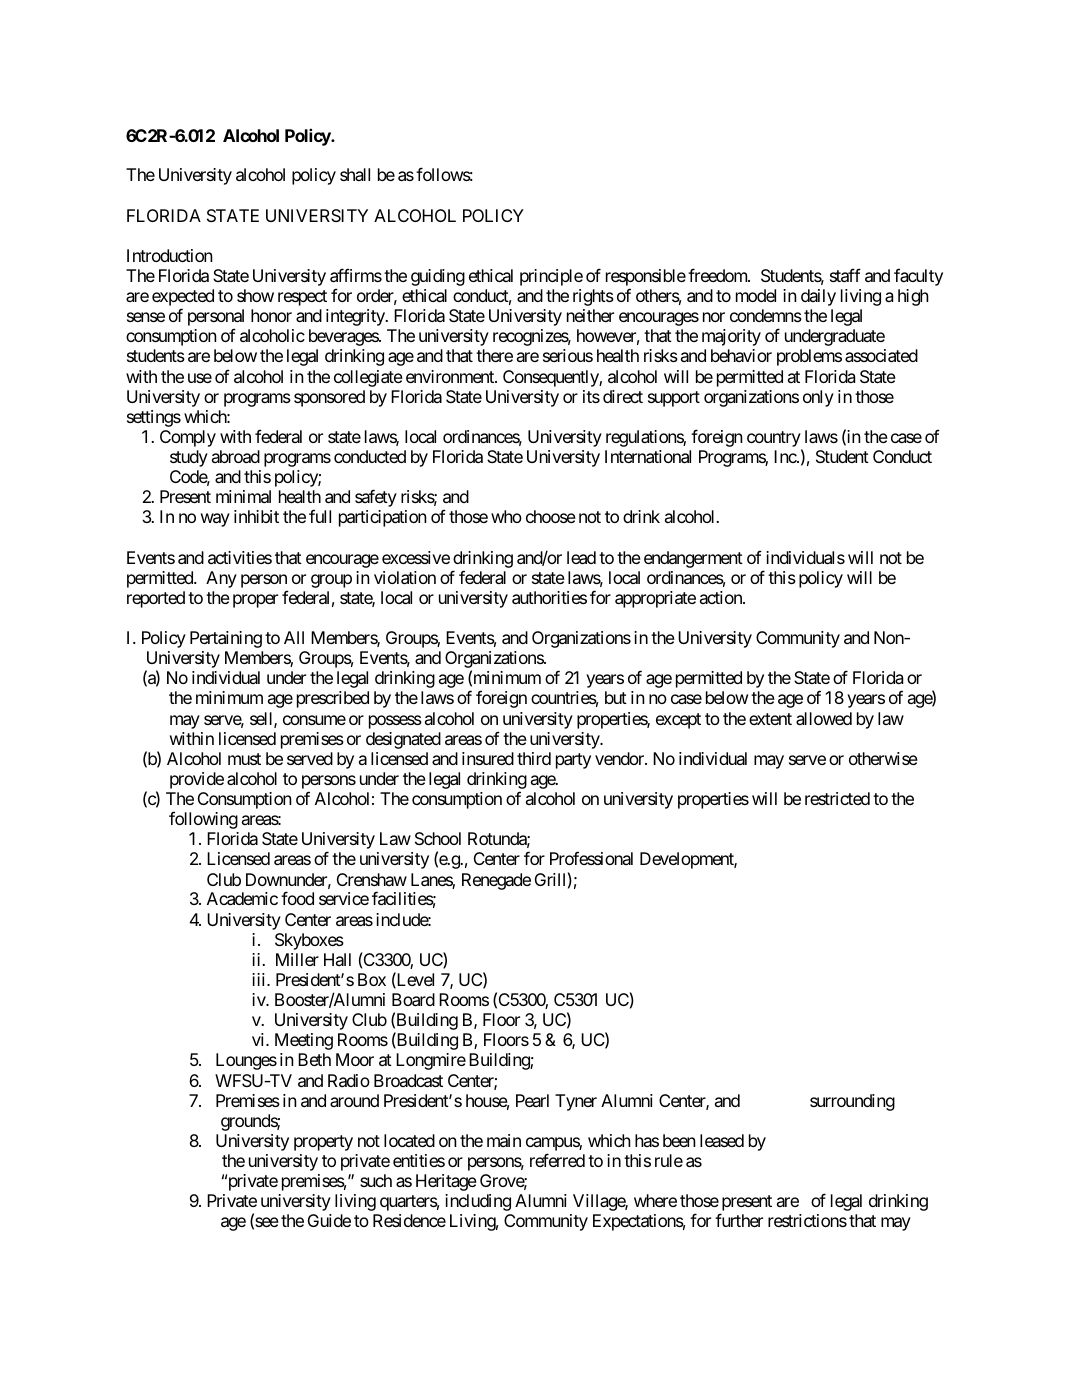 This screenshot has width=1070, height=1385. What do you see at coordinates (593, 297) in the screenshot?
I see `rights` at bounding box center [593, 297].
